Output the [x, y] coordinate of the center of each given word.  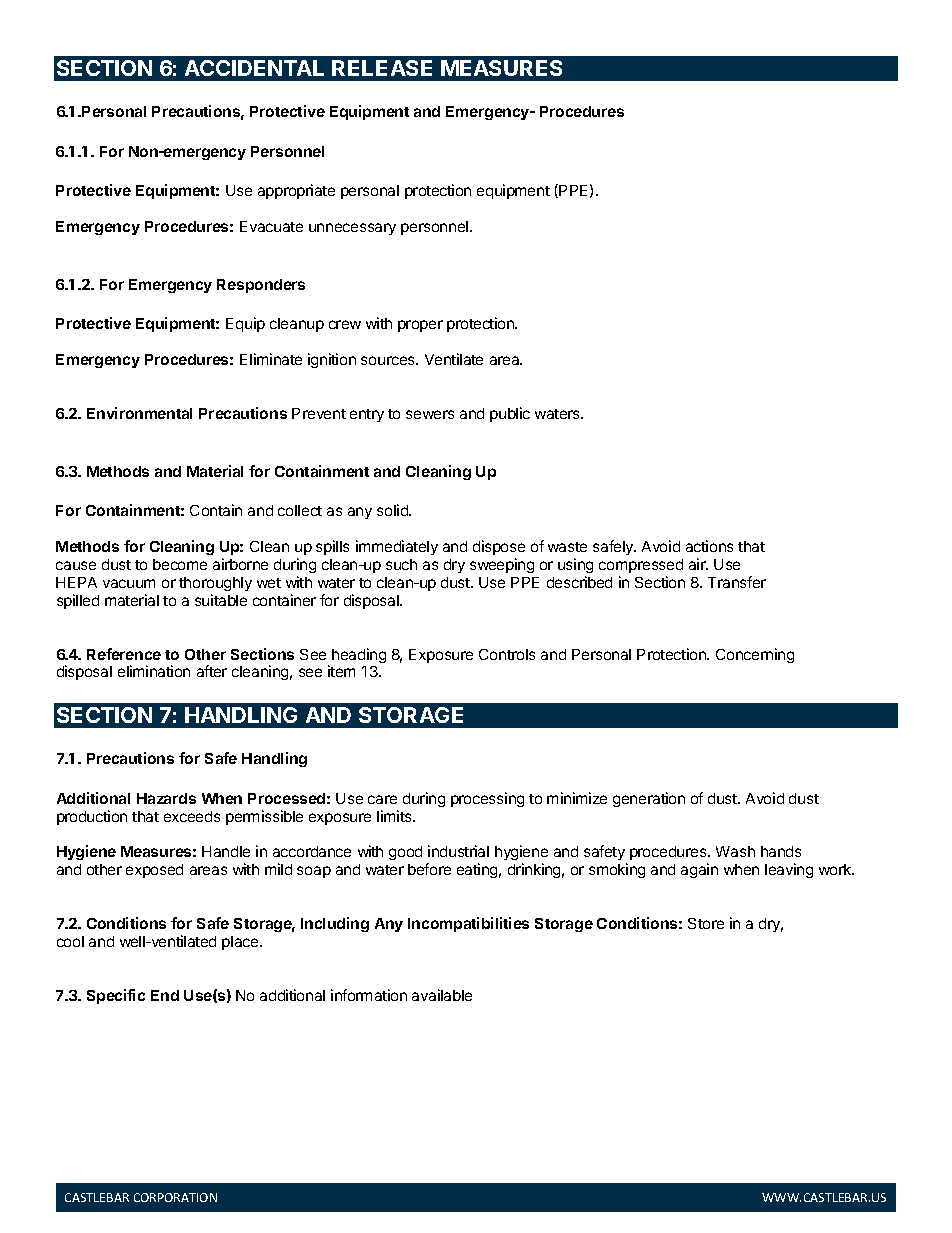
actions [709, 546]
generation [649, 799]
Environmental [139, 413]
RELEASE [382, 68]
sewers [430, 414]
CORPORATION [175, 1197]
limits [395, 816]
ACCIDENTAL [254, 68]
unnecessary [352, 229]
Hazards [166, 798]
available [442, 995]
